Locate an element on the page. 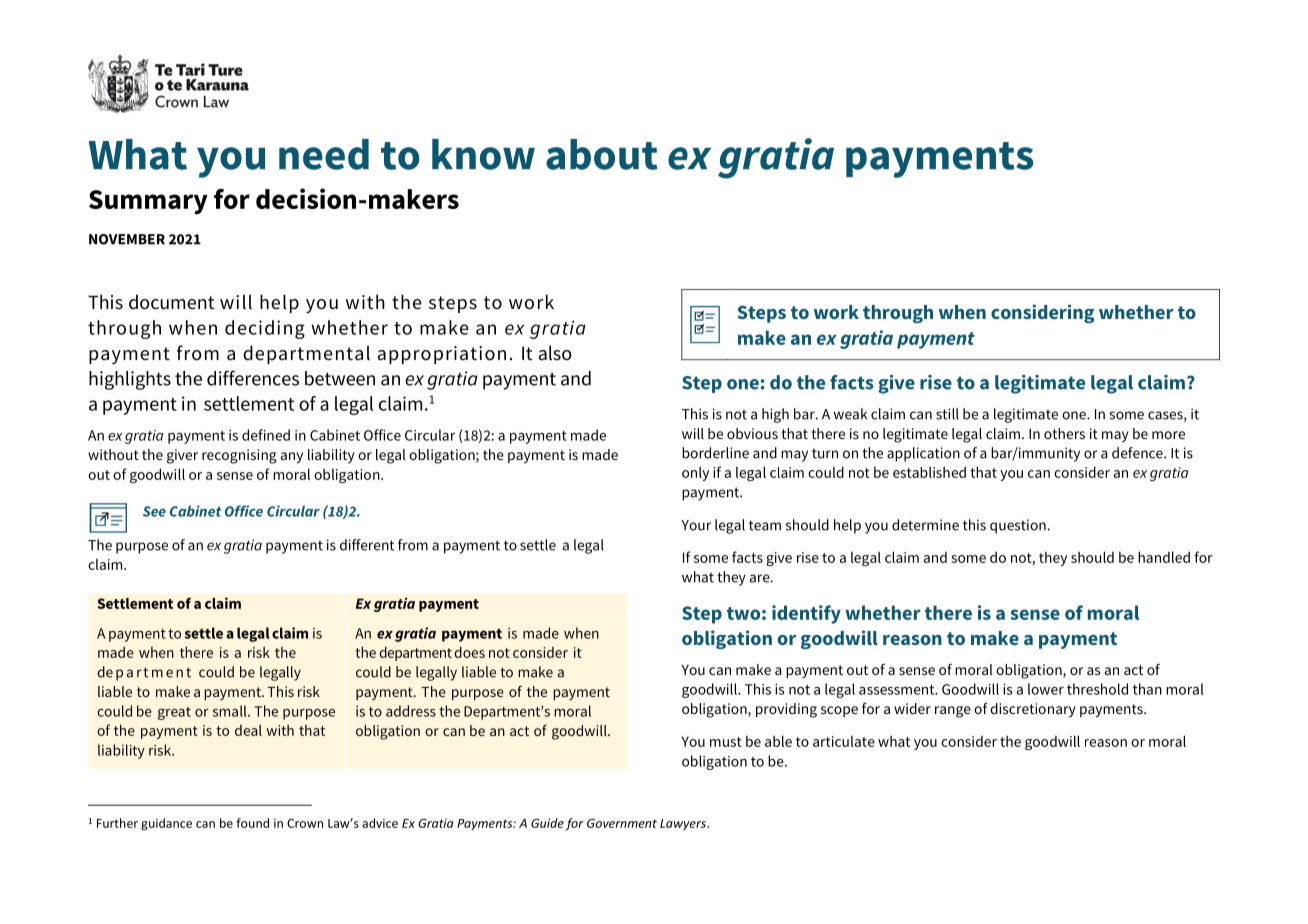 This image has height=924, width=1308. Government is located at coordinates (622, 823).
